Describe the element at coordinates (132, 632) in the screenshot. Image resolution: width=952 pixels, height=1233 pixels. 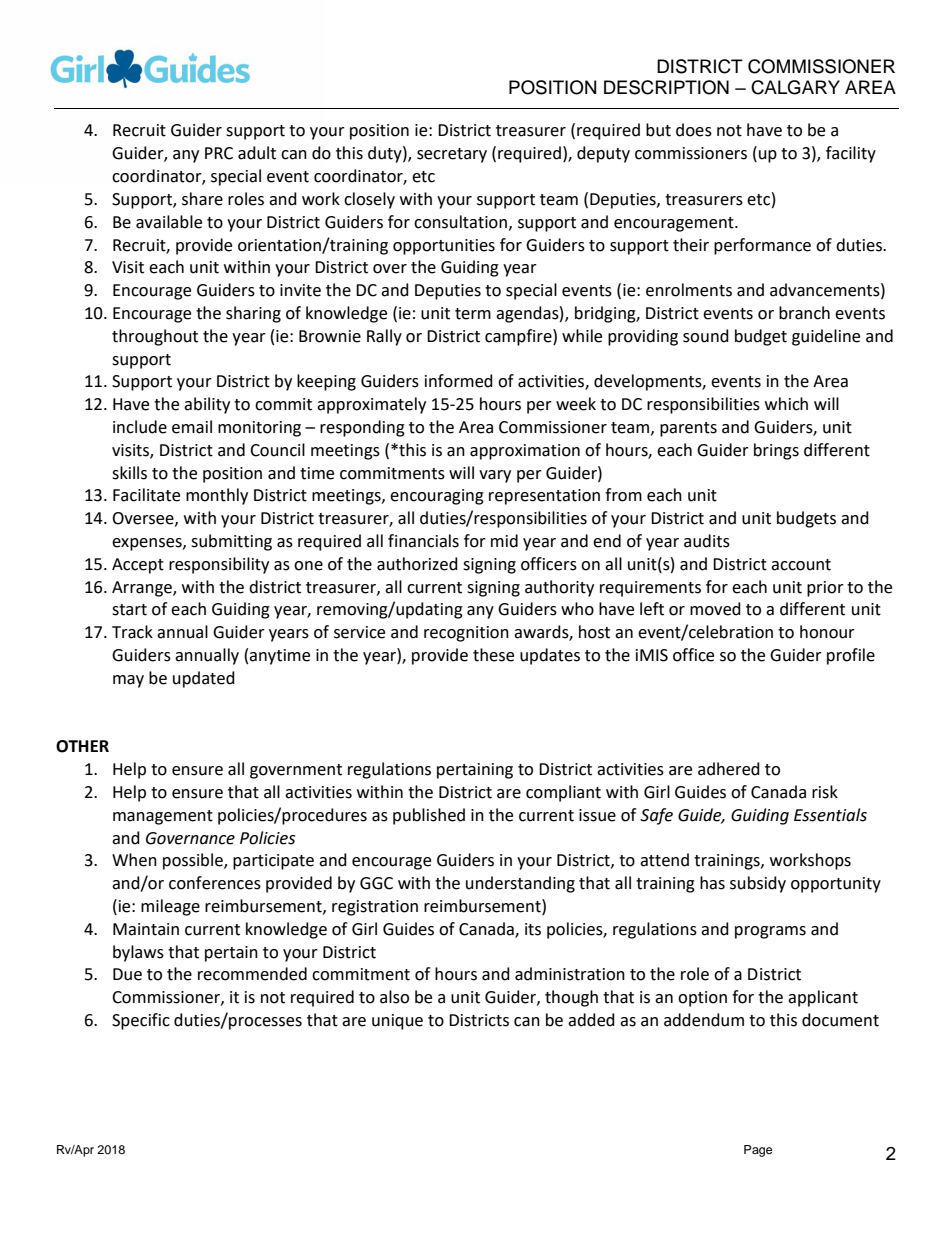
I see `Track` at that location.
